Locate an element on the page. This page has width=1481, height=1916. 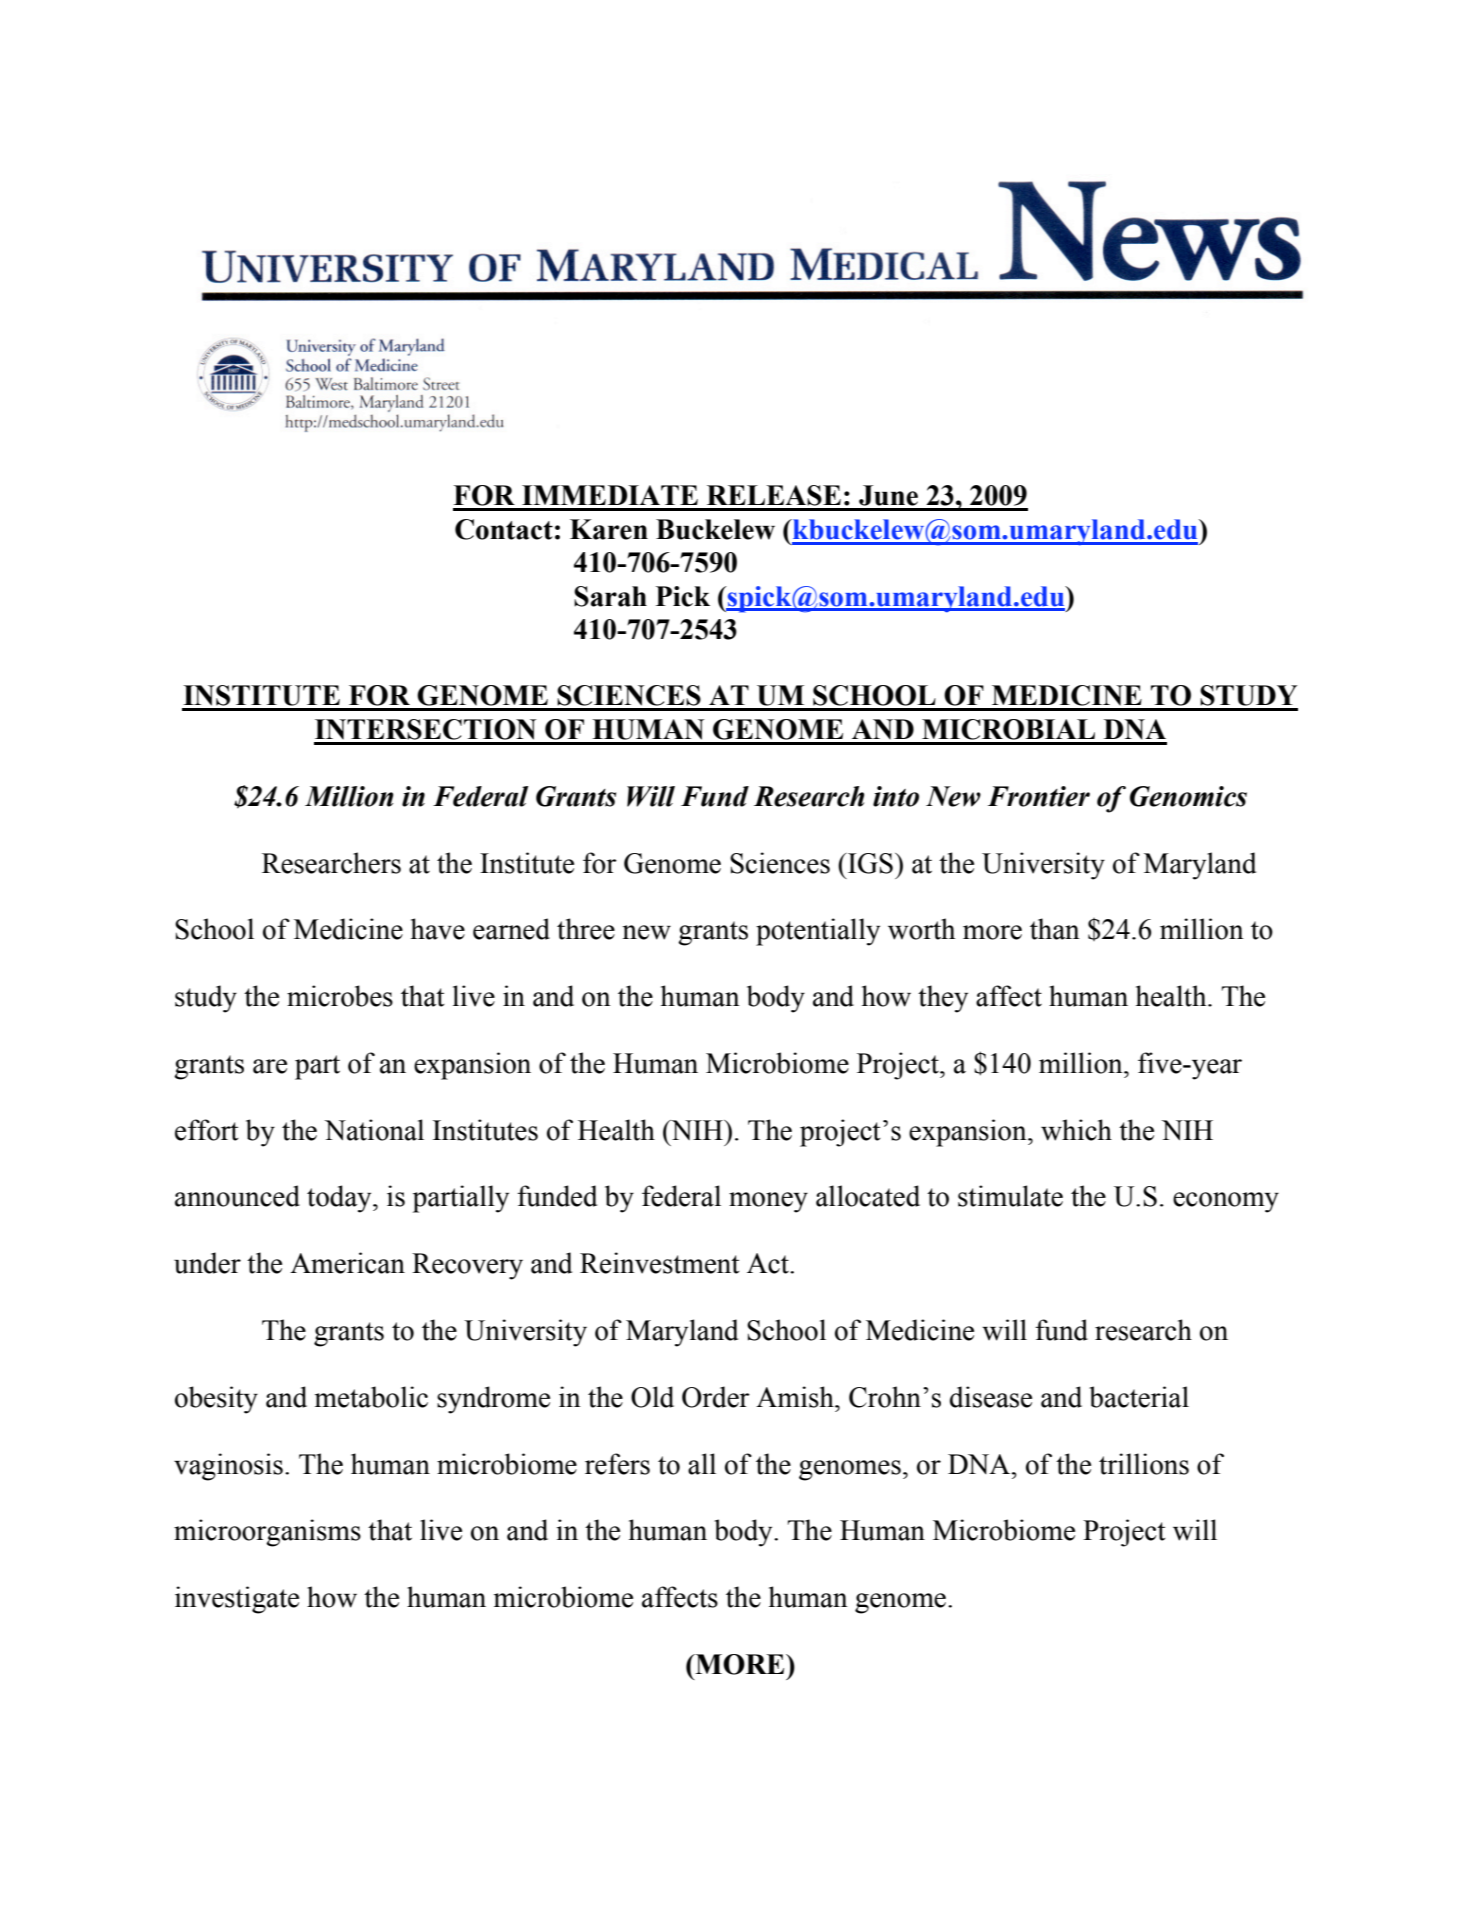
have is located at coordinates (438, 929).
